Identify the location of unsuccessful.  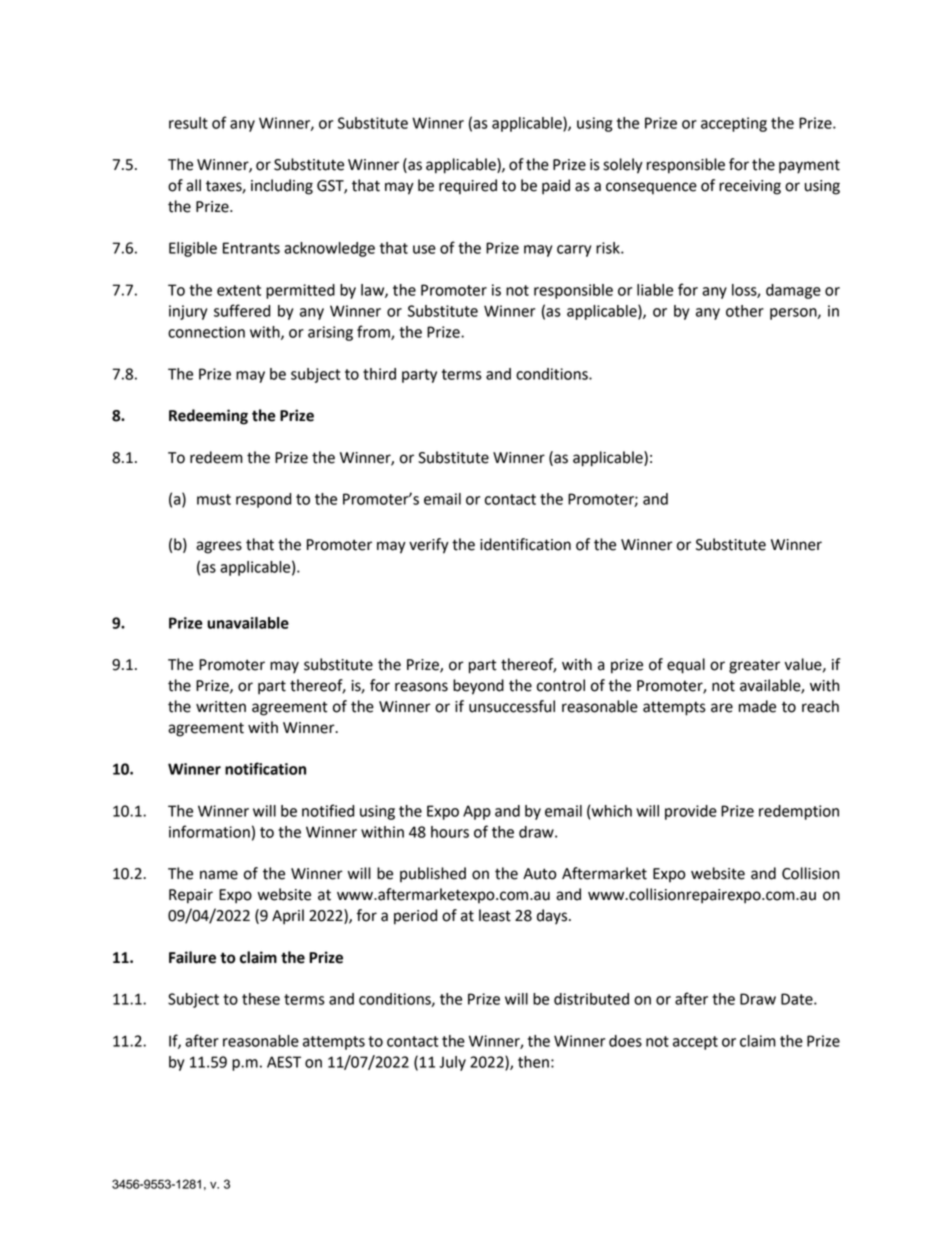
(512, 706).
